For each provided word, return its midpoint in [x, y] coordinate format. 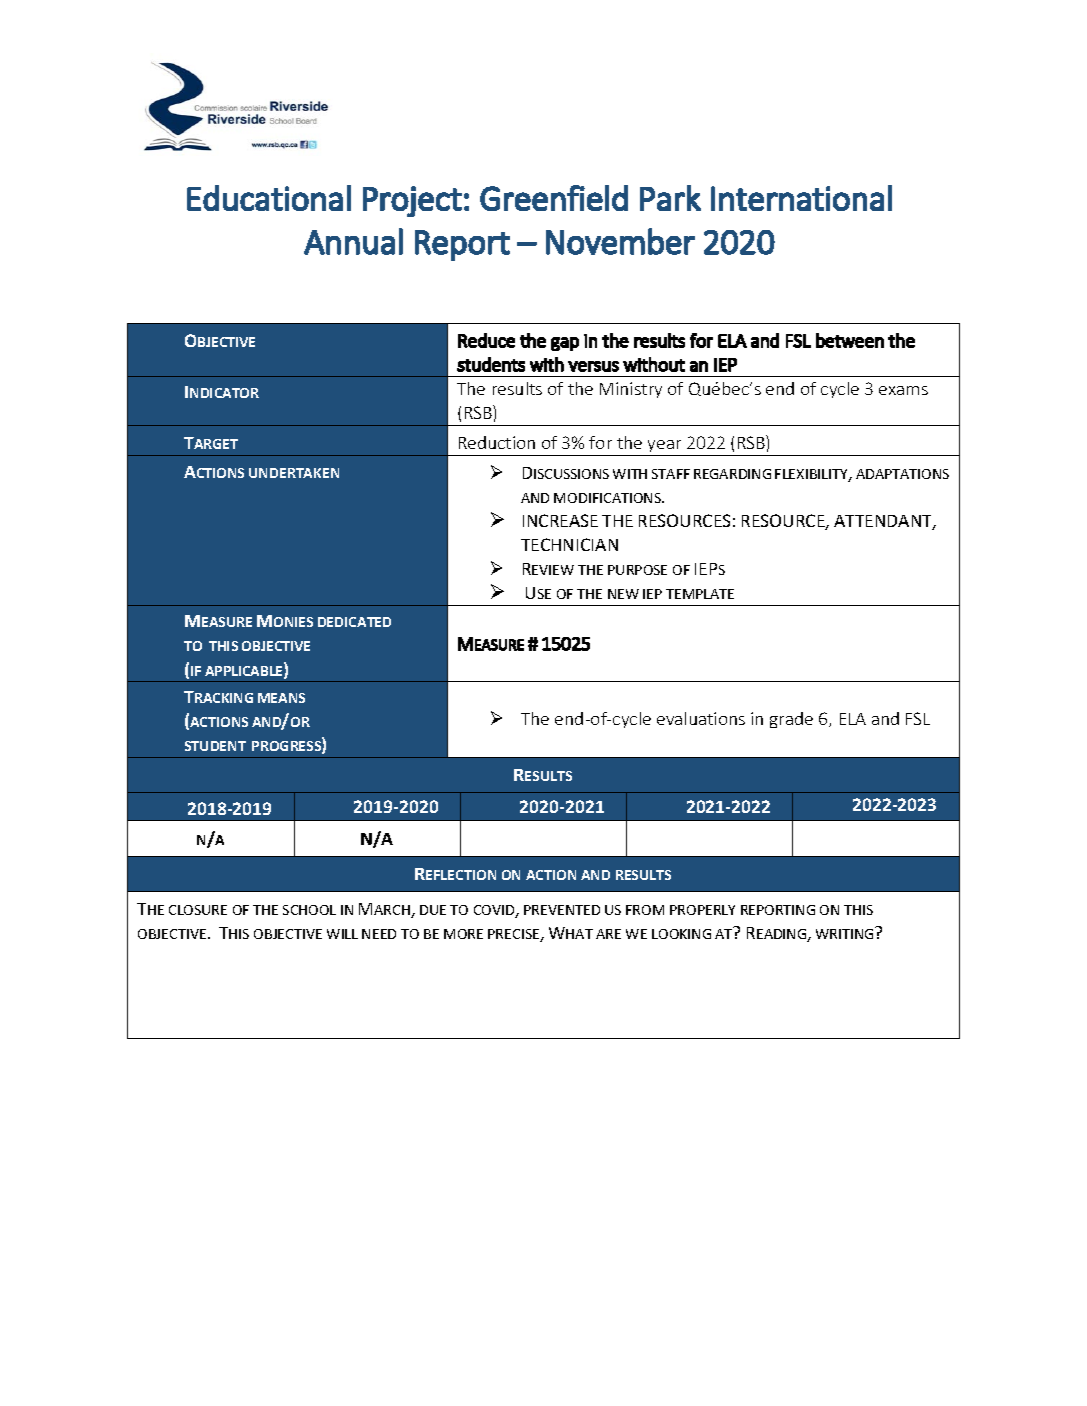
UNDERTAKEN [294, 473]
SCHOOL [309, 910]
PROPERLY [702, 910]
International [801, 198]
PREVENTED [562, 910]
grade [791, 720]
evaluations [701, 718]
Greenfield [554, 198]
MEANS [281, 698]
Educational [269, 198]
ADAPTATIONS [902, 474]
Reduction [497, 442]
